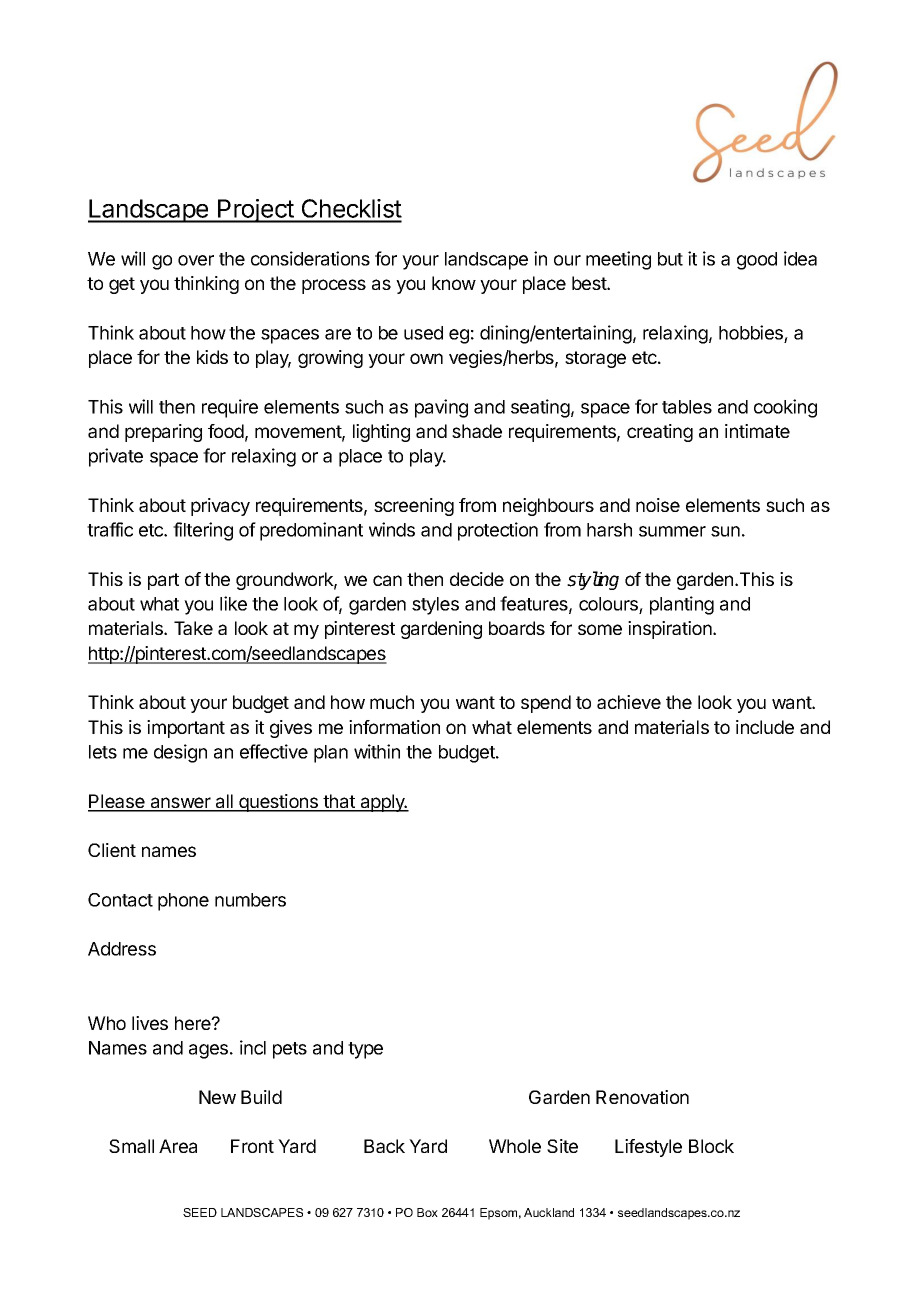 The width and height of the screenshot is (924, 1308). Describe the element at coordinates (454, 283) in the screenshot. I see `know` at that location.
